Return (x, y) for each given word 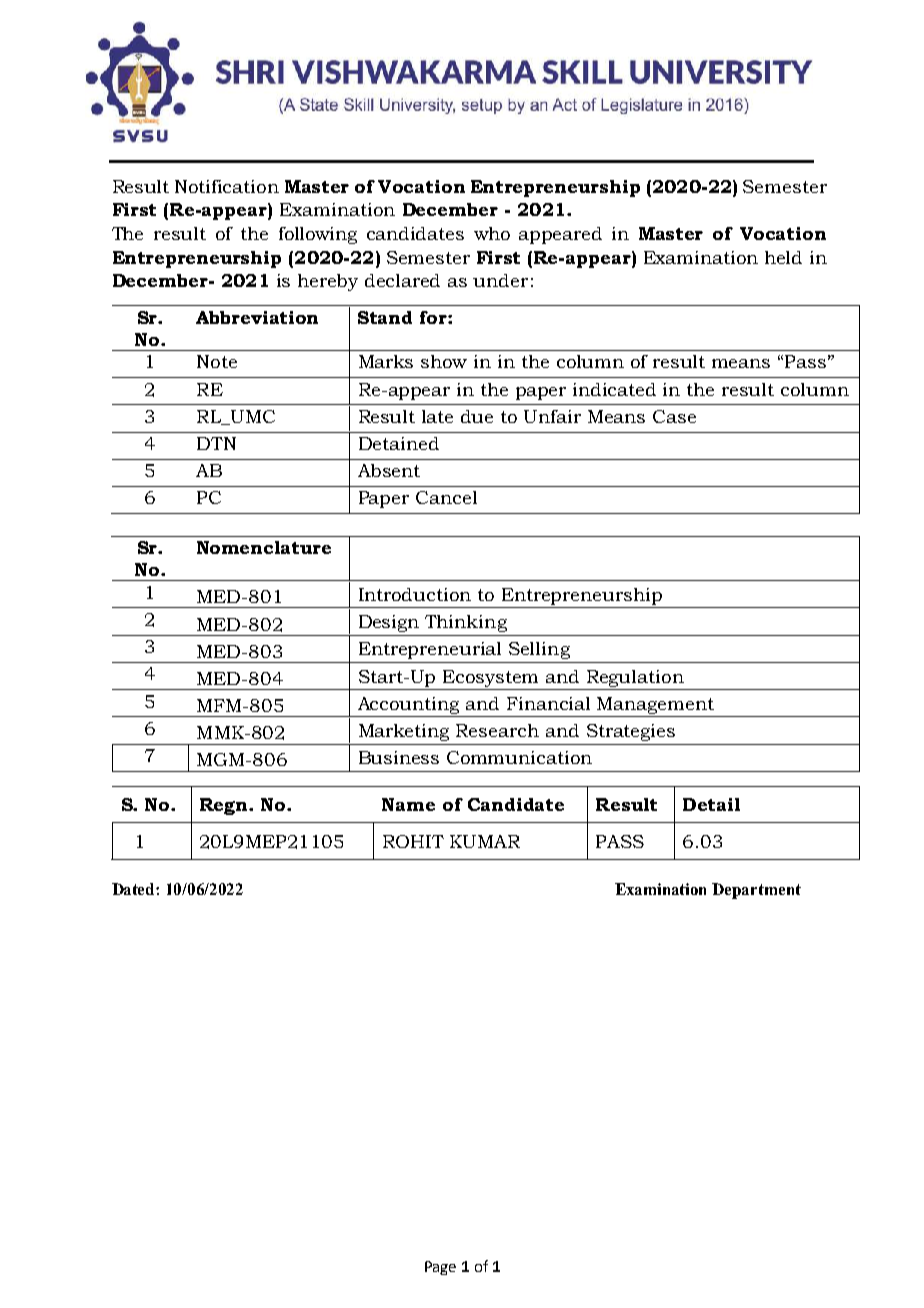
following (318, 235)
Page (440, 1268)
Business (399, 757)
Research (497, 730)
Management (655, 705)
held (783, 257)
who (492, 233)
